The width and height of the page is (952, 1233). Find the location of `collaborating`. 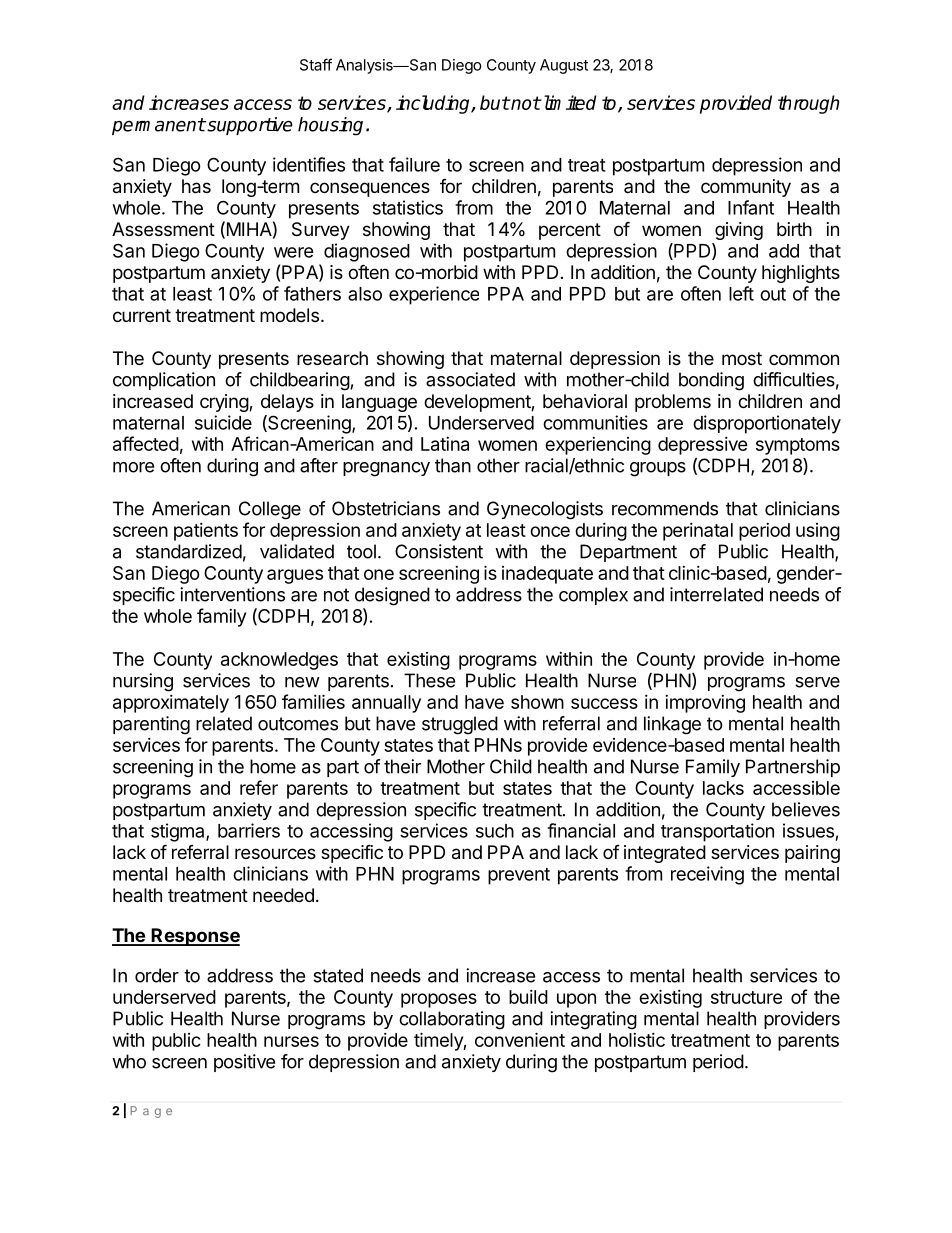

collaborating is located at coordinates (452, 1020).
